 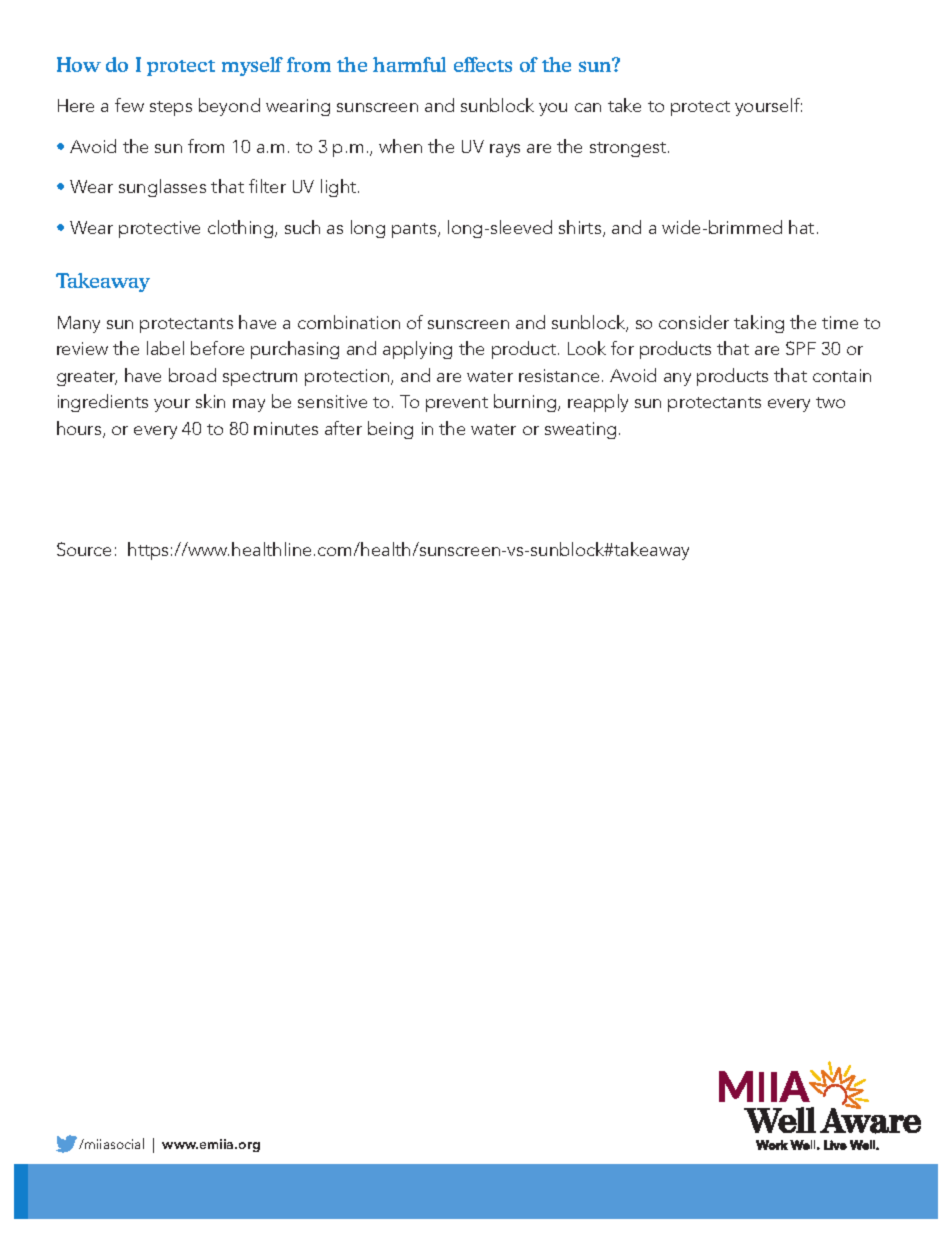 I want to click on effects, so click(x=483, y=64).
